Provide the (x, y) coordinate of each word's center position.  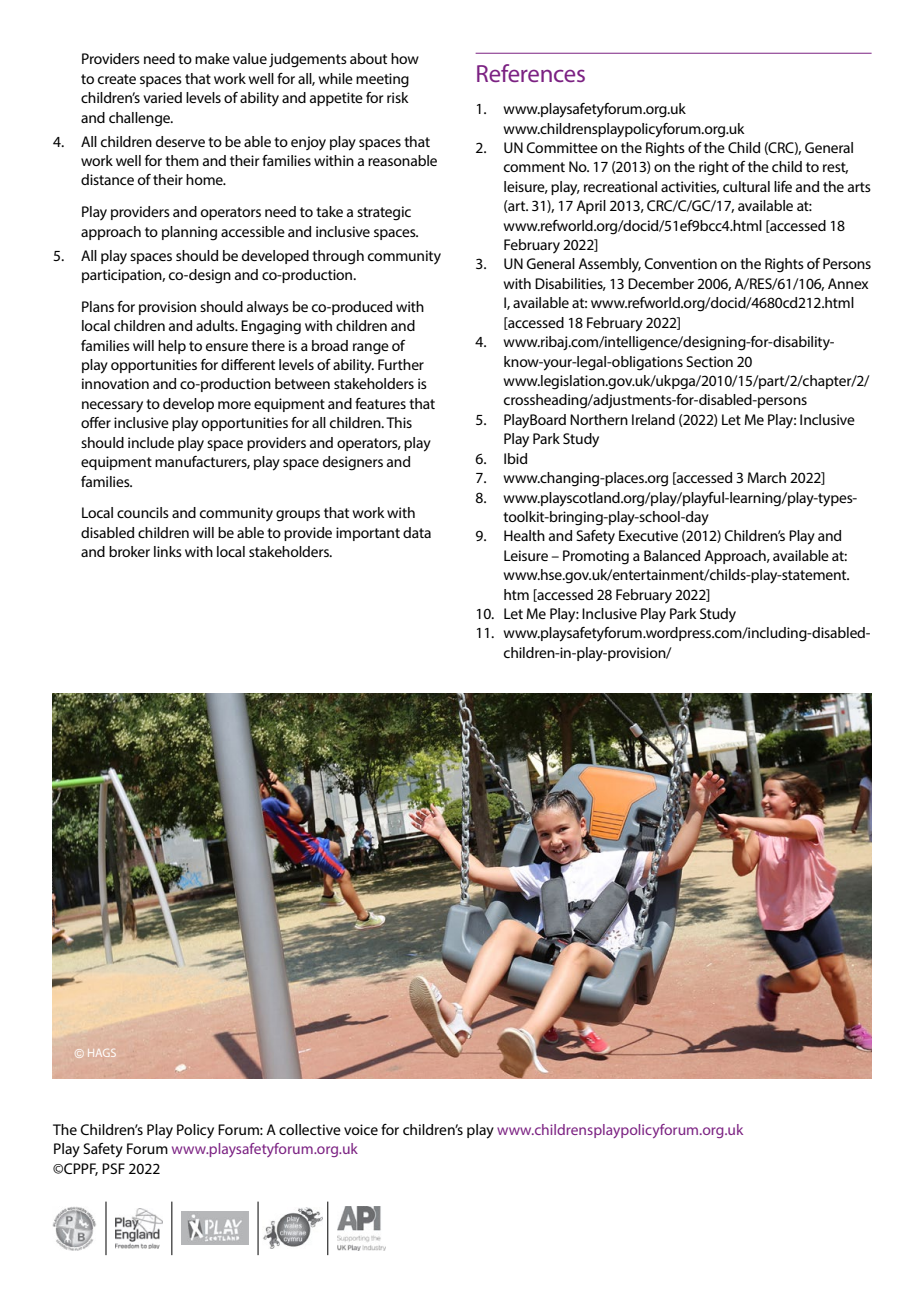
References (531, 73)
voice (361, 1129)
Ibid (515, 458)
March (767, 477)
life (783, 186)
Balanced (672, 555)
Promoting (596, 557)
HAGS (102, 1053)
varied (162, 97)
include (151, 442)
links (168, 551)
